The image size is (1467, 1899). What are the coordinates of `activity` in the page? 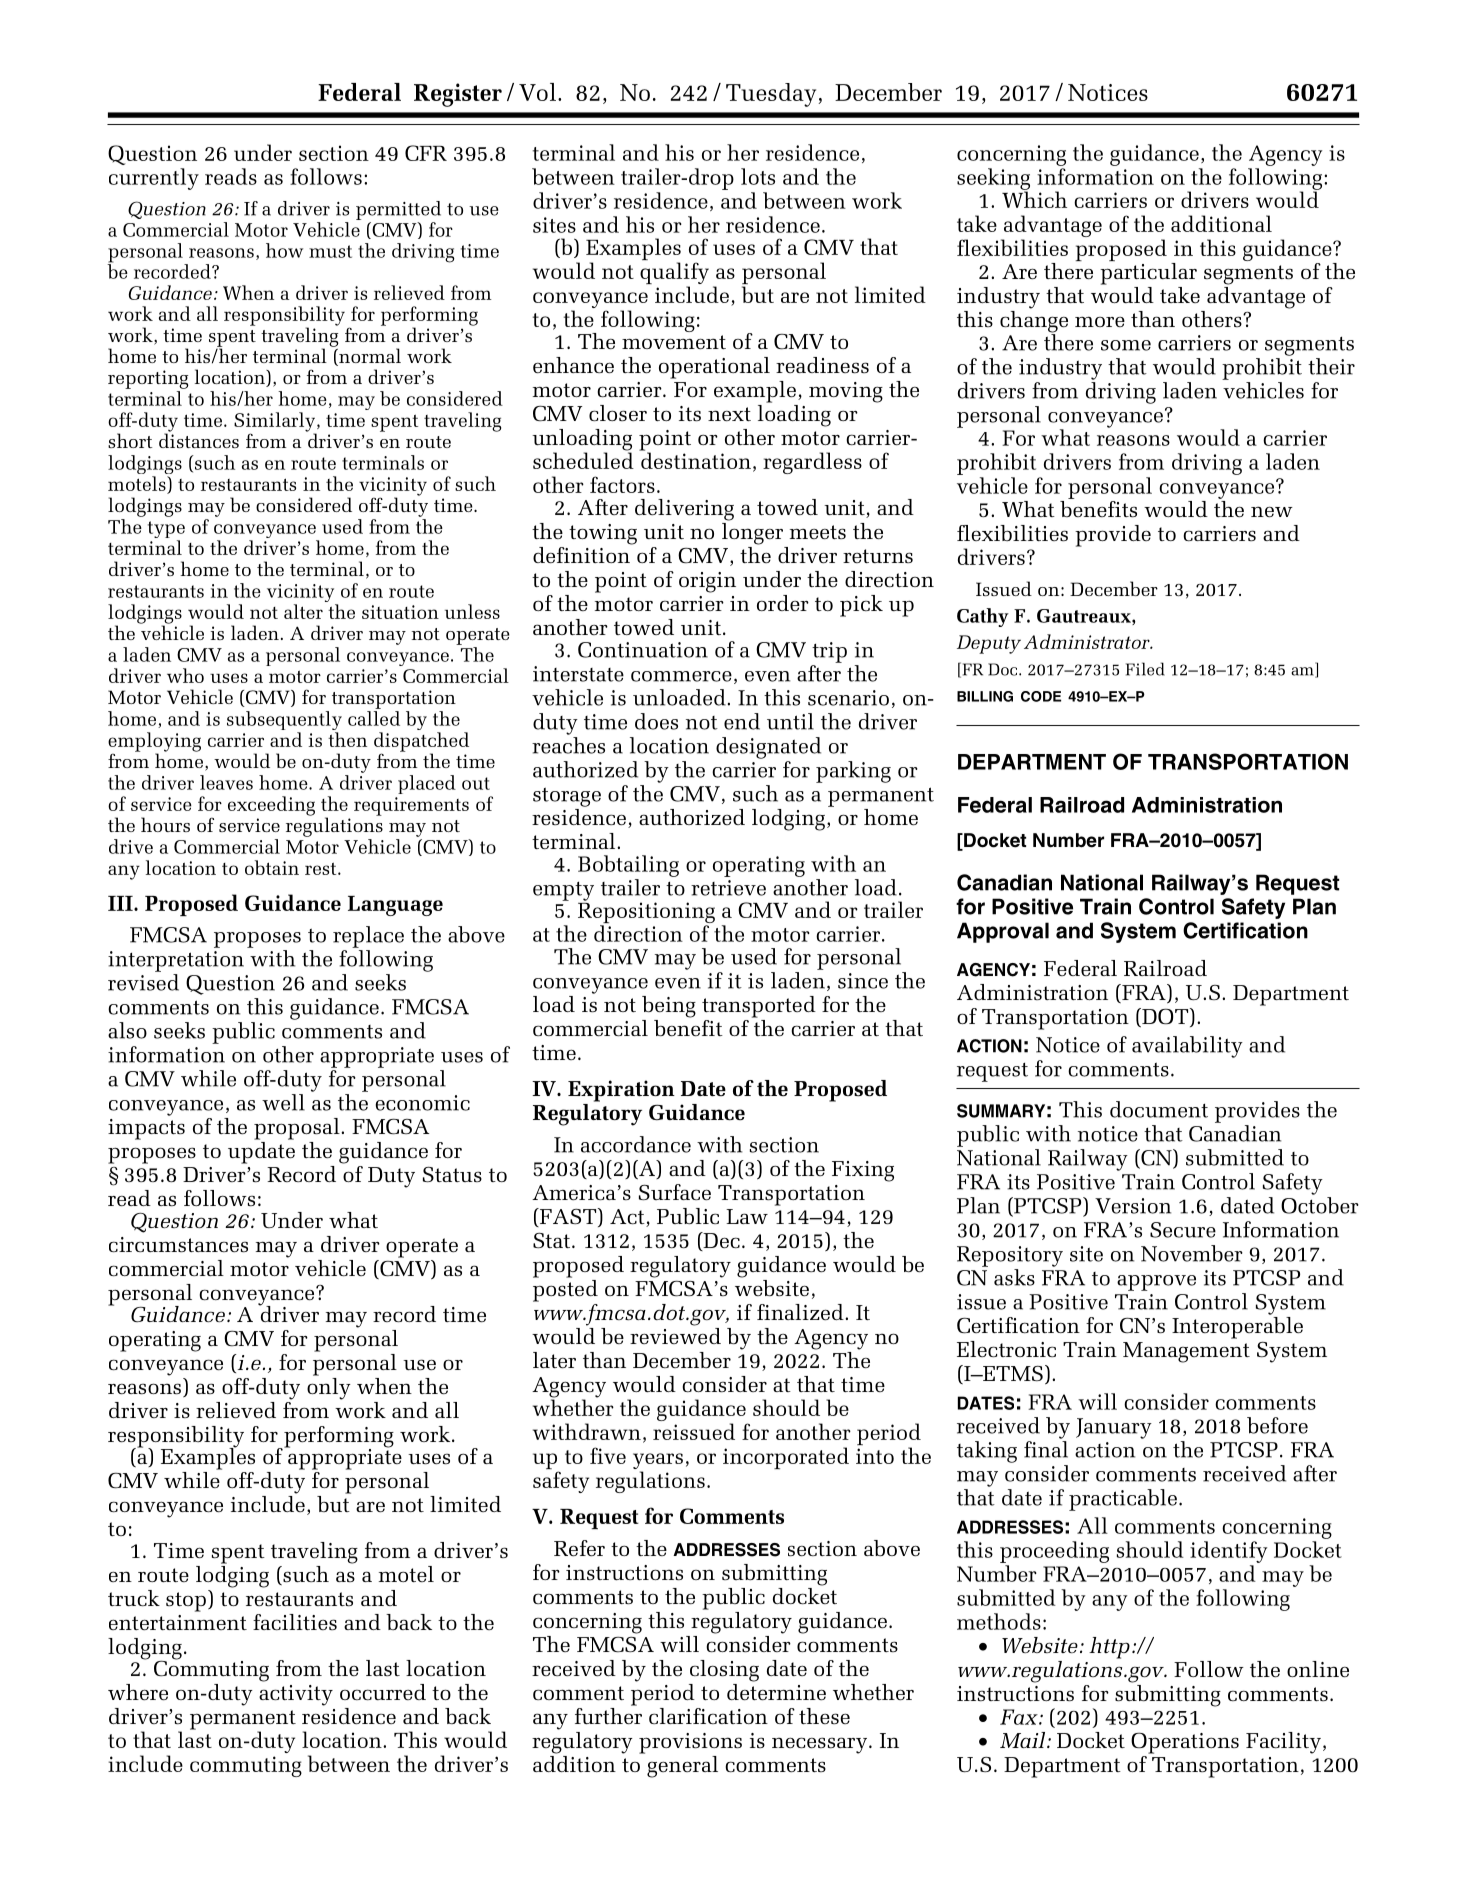 It's located at (296, 1695).
